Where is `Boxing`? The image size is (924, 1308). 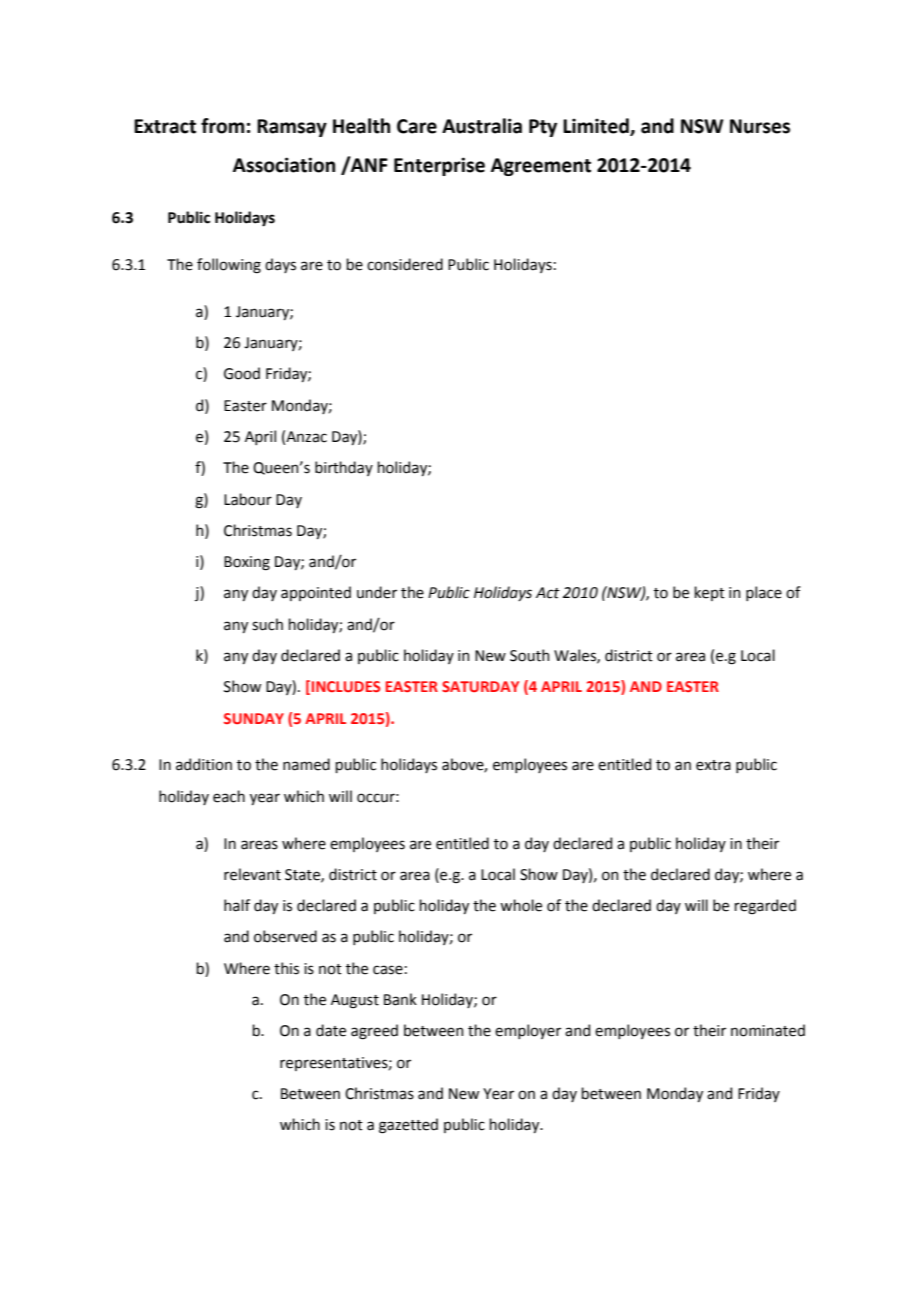
Boxing is located at coordinates (247, 563).
